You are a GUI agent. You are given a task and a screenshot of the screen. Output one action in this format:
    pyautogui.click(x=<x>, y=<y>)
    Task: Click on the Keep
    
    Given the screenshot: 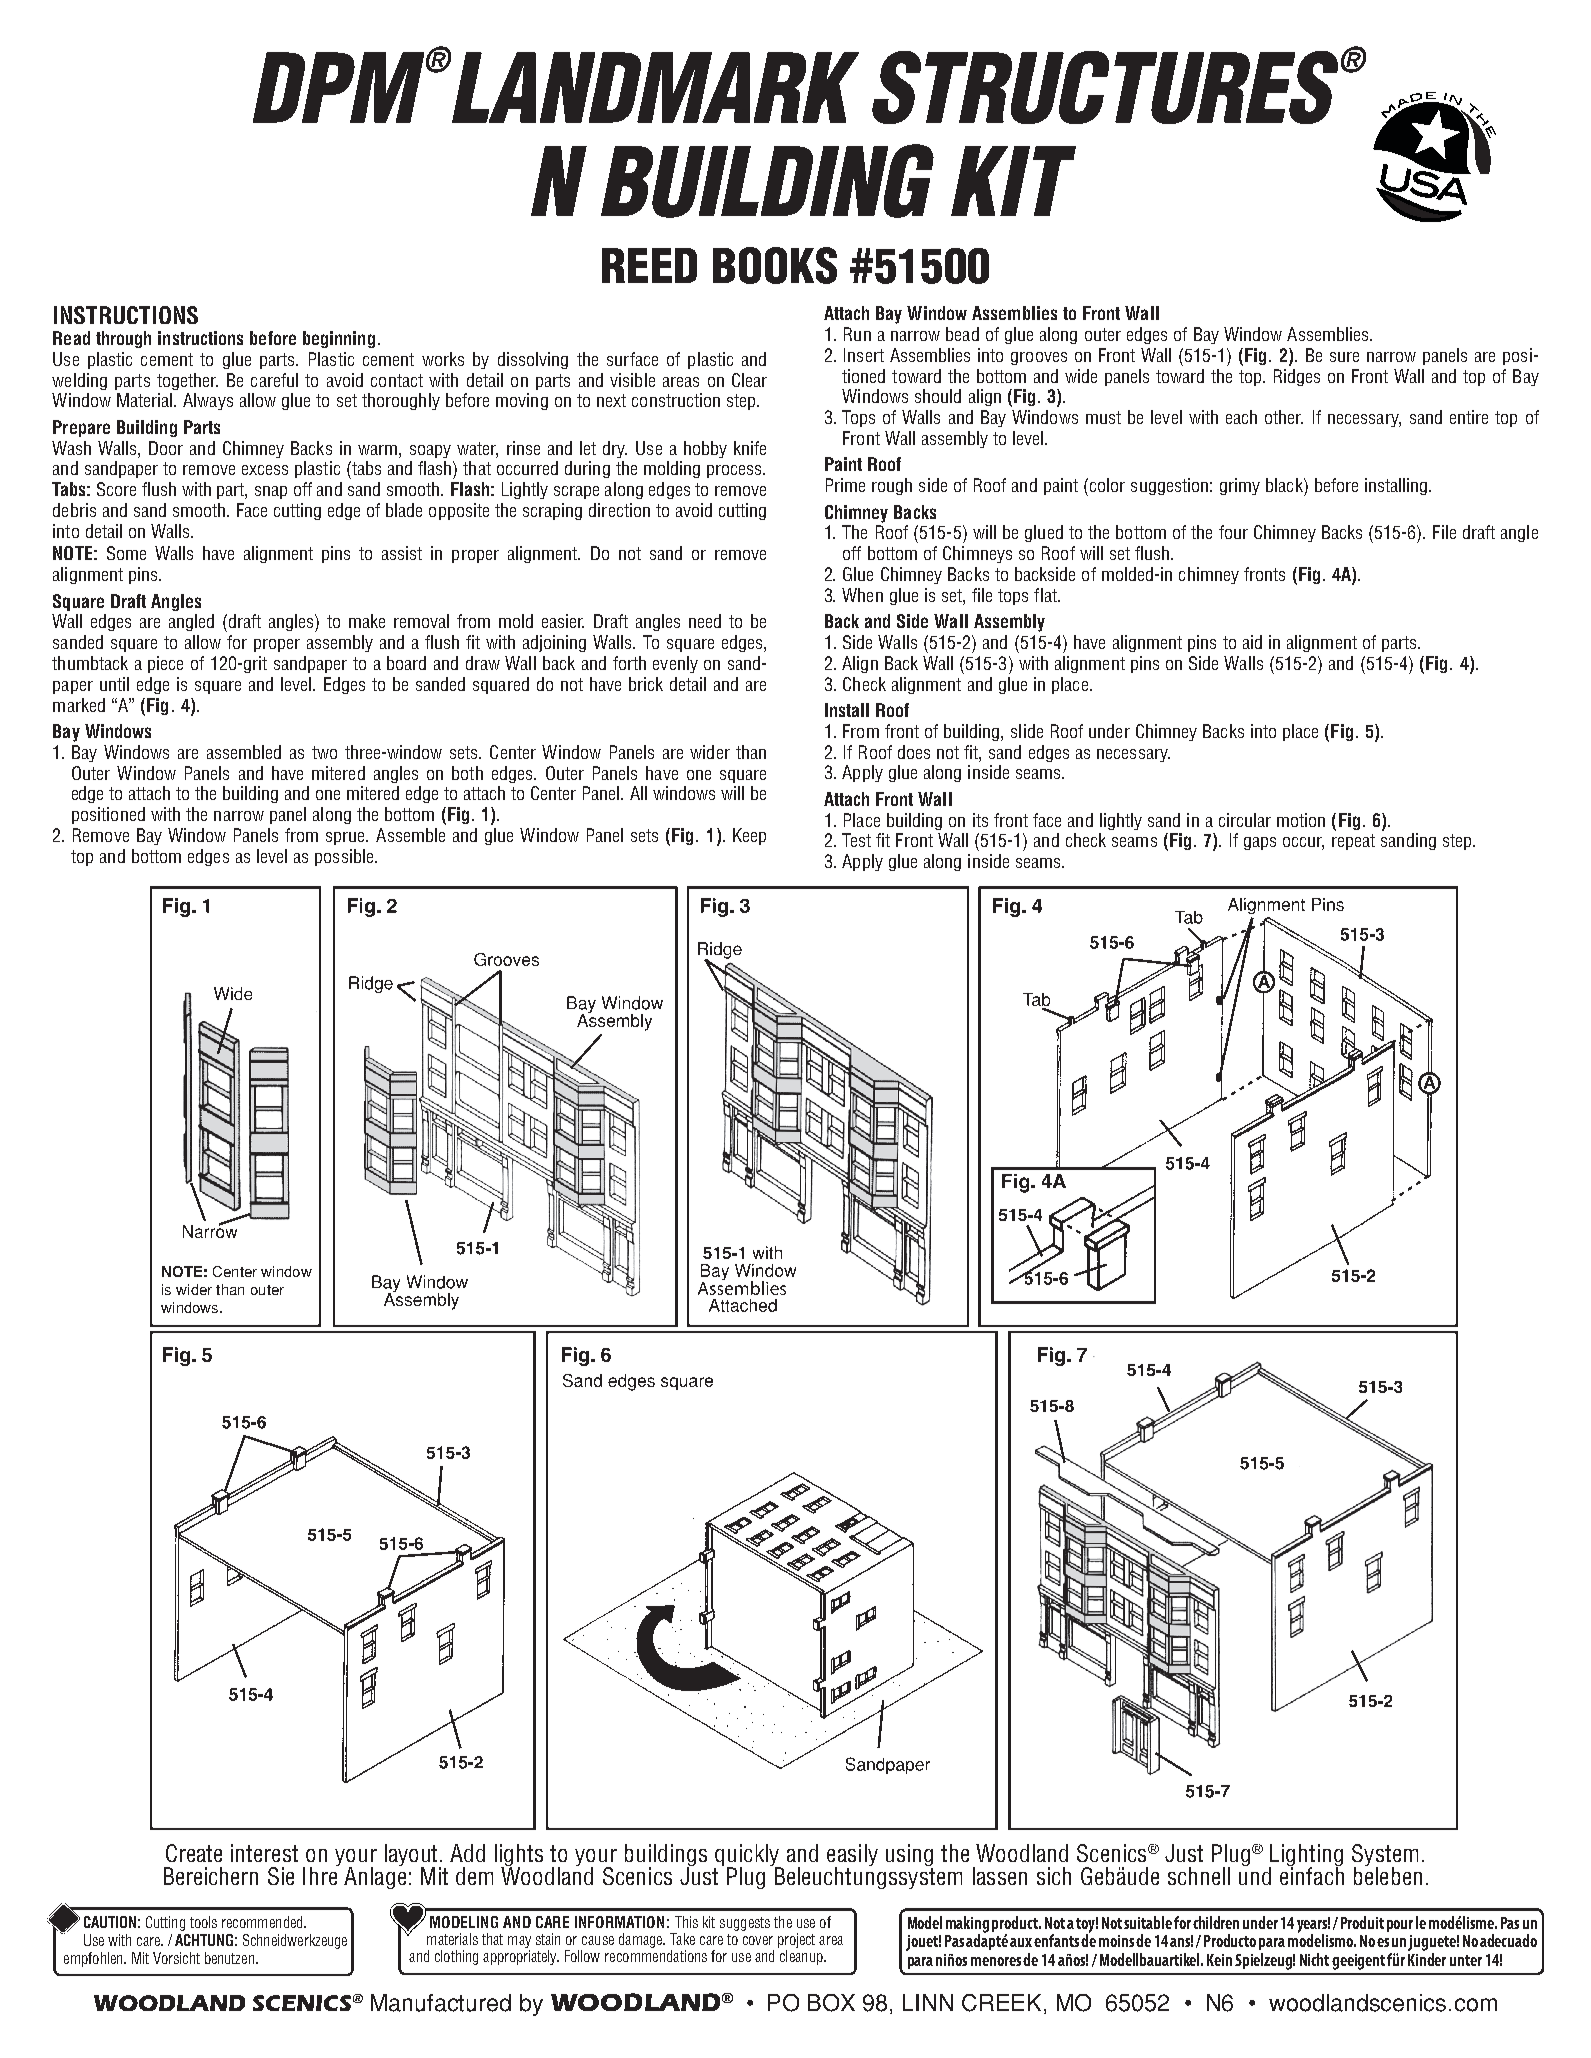 What is the action you would take?
    pyautogui.click(x=749, y=836)
